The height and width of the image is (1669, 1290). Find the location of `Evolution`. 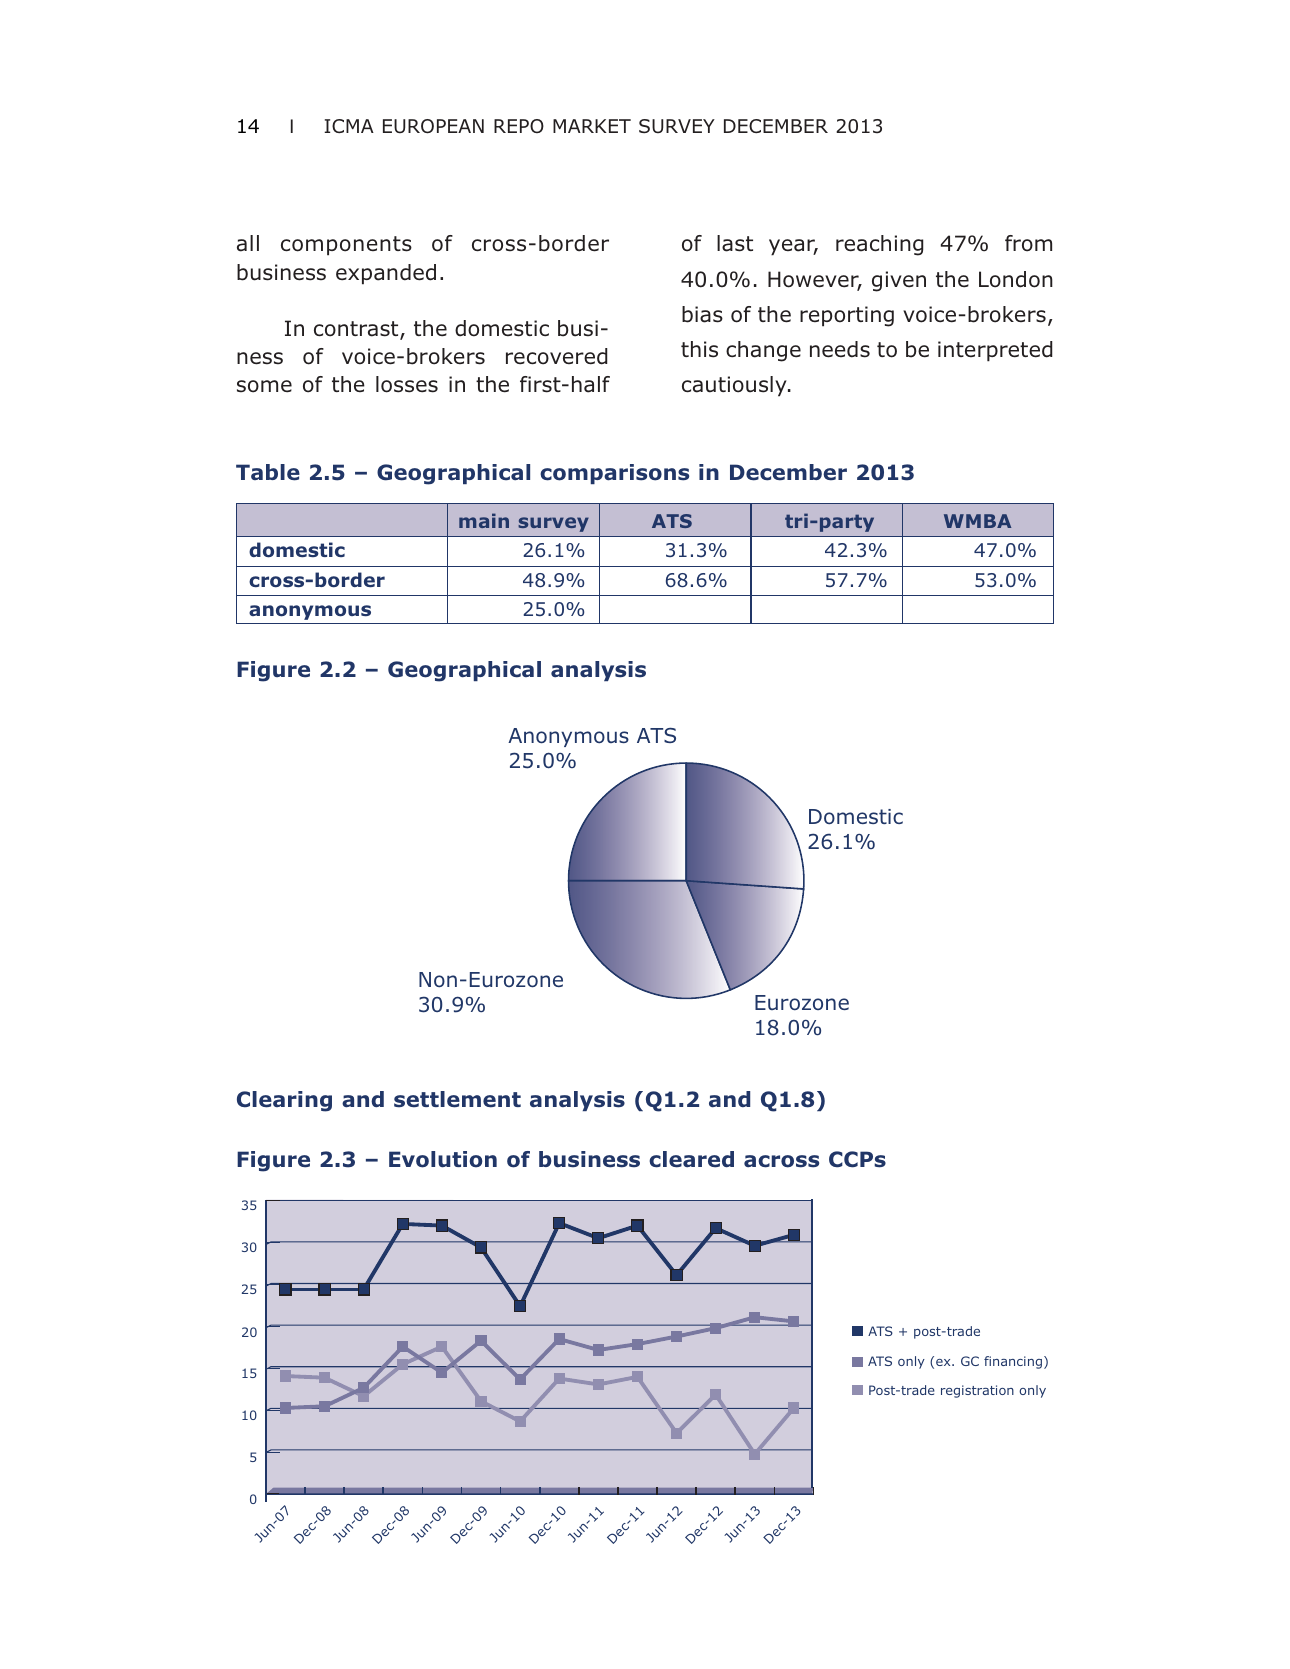

Evolution is located at coordinates (443, 1159).
